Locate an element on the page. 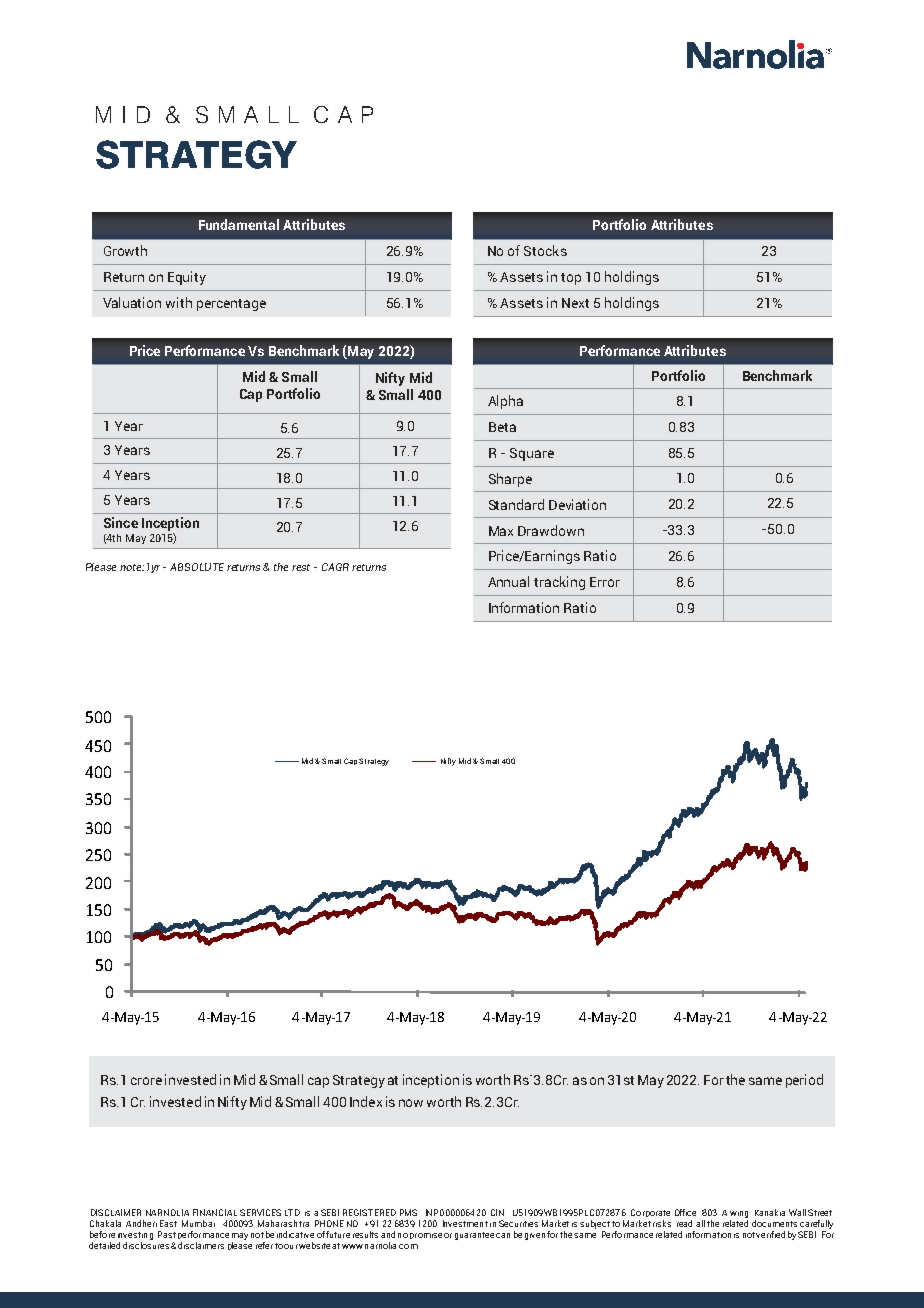  crore is located at coordinates (146, 1081).
